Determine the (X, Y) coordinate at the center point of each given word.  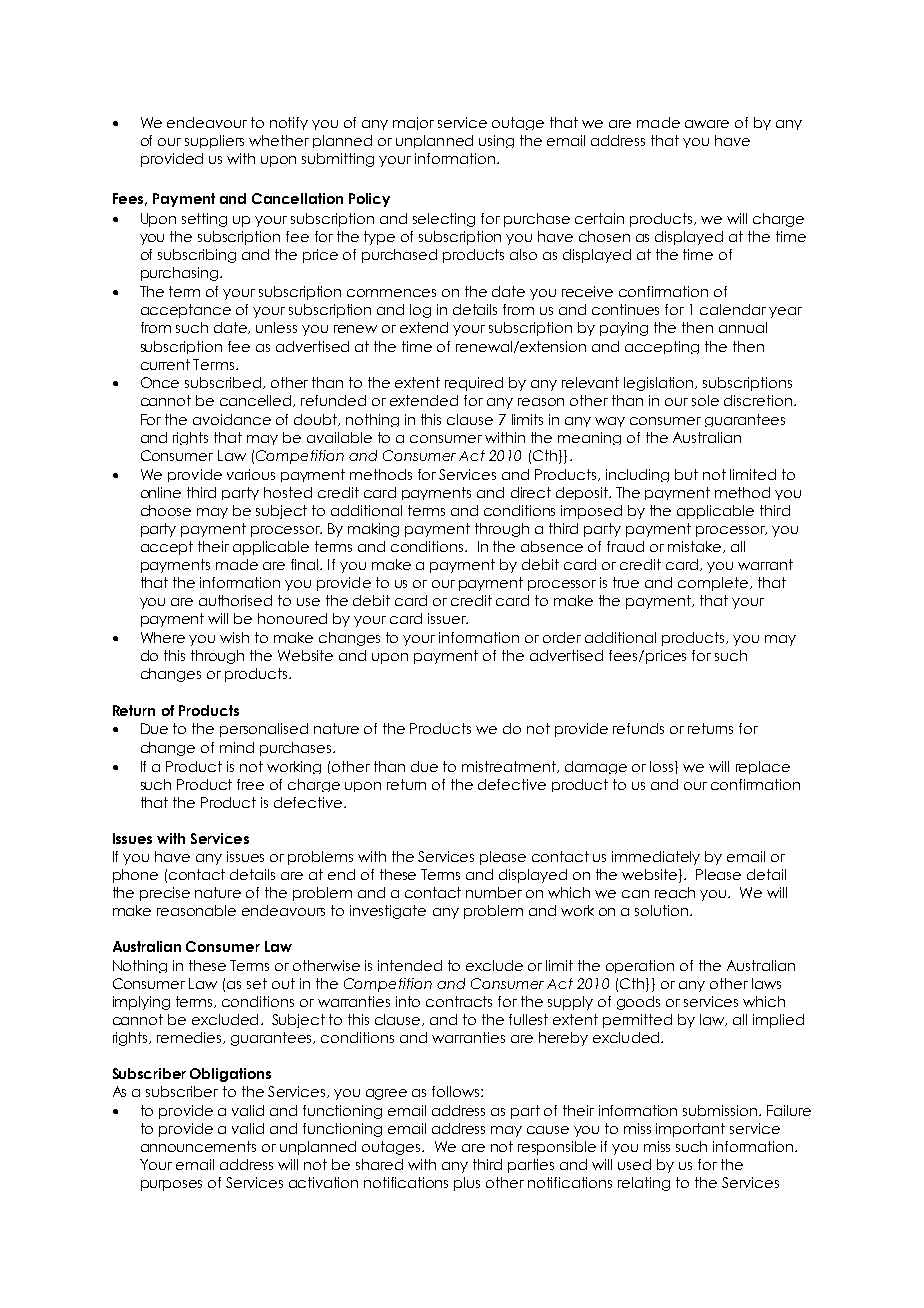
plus (467, 1184)
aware (707, 124)
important (690, 1130)
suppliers (214, 141)
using (496, 141)
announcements (198, 1146)
